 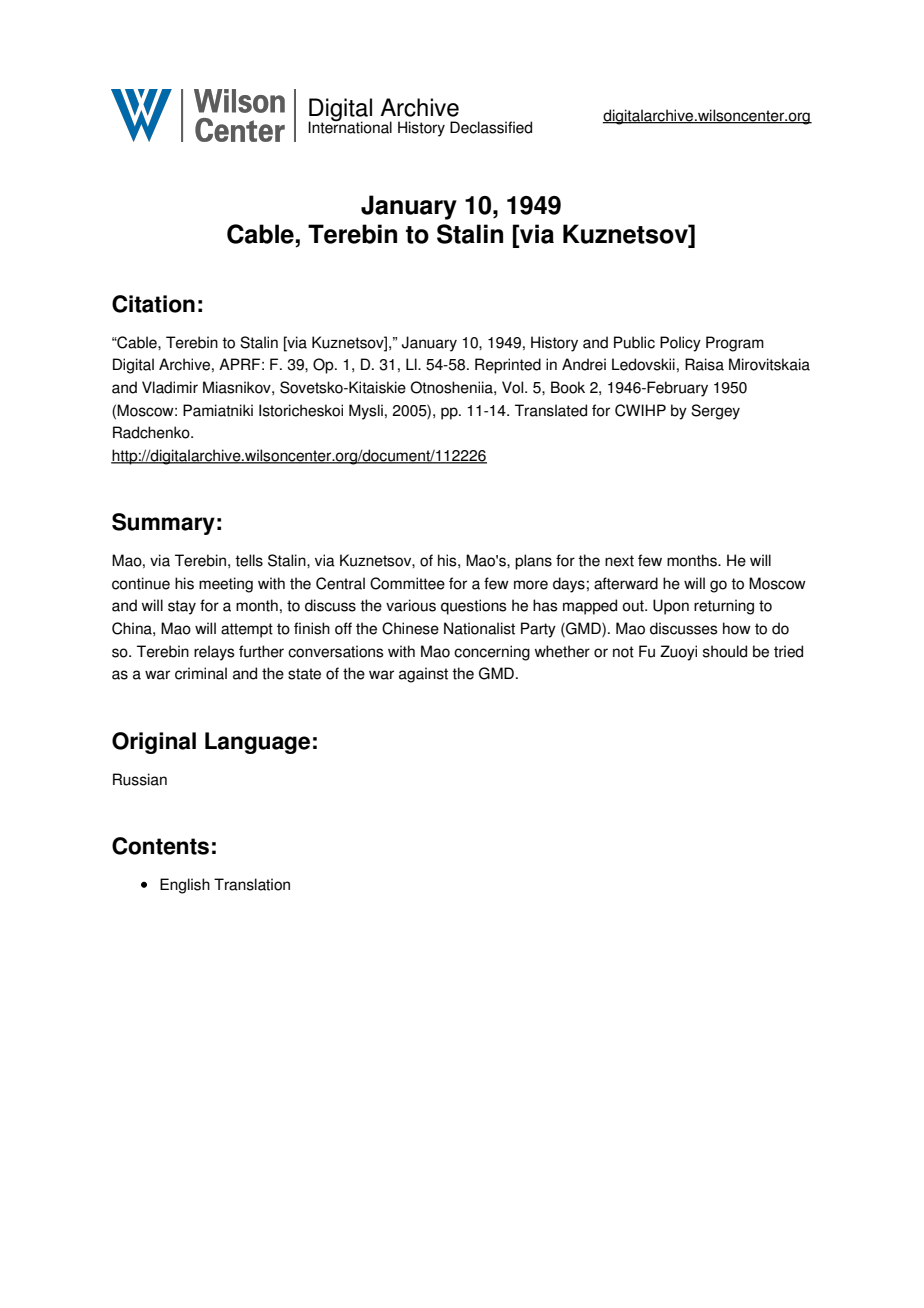 I want to click on International, so click(x=350, y=126).
